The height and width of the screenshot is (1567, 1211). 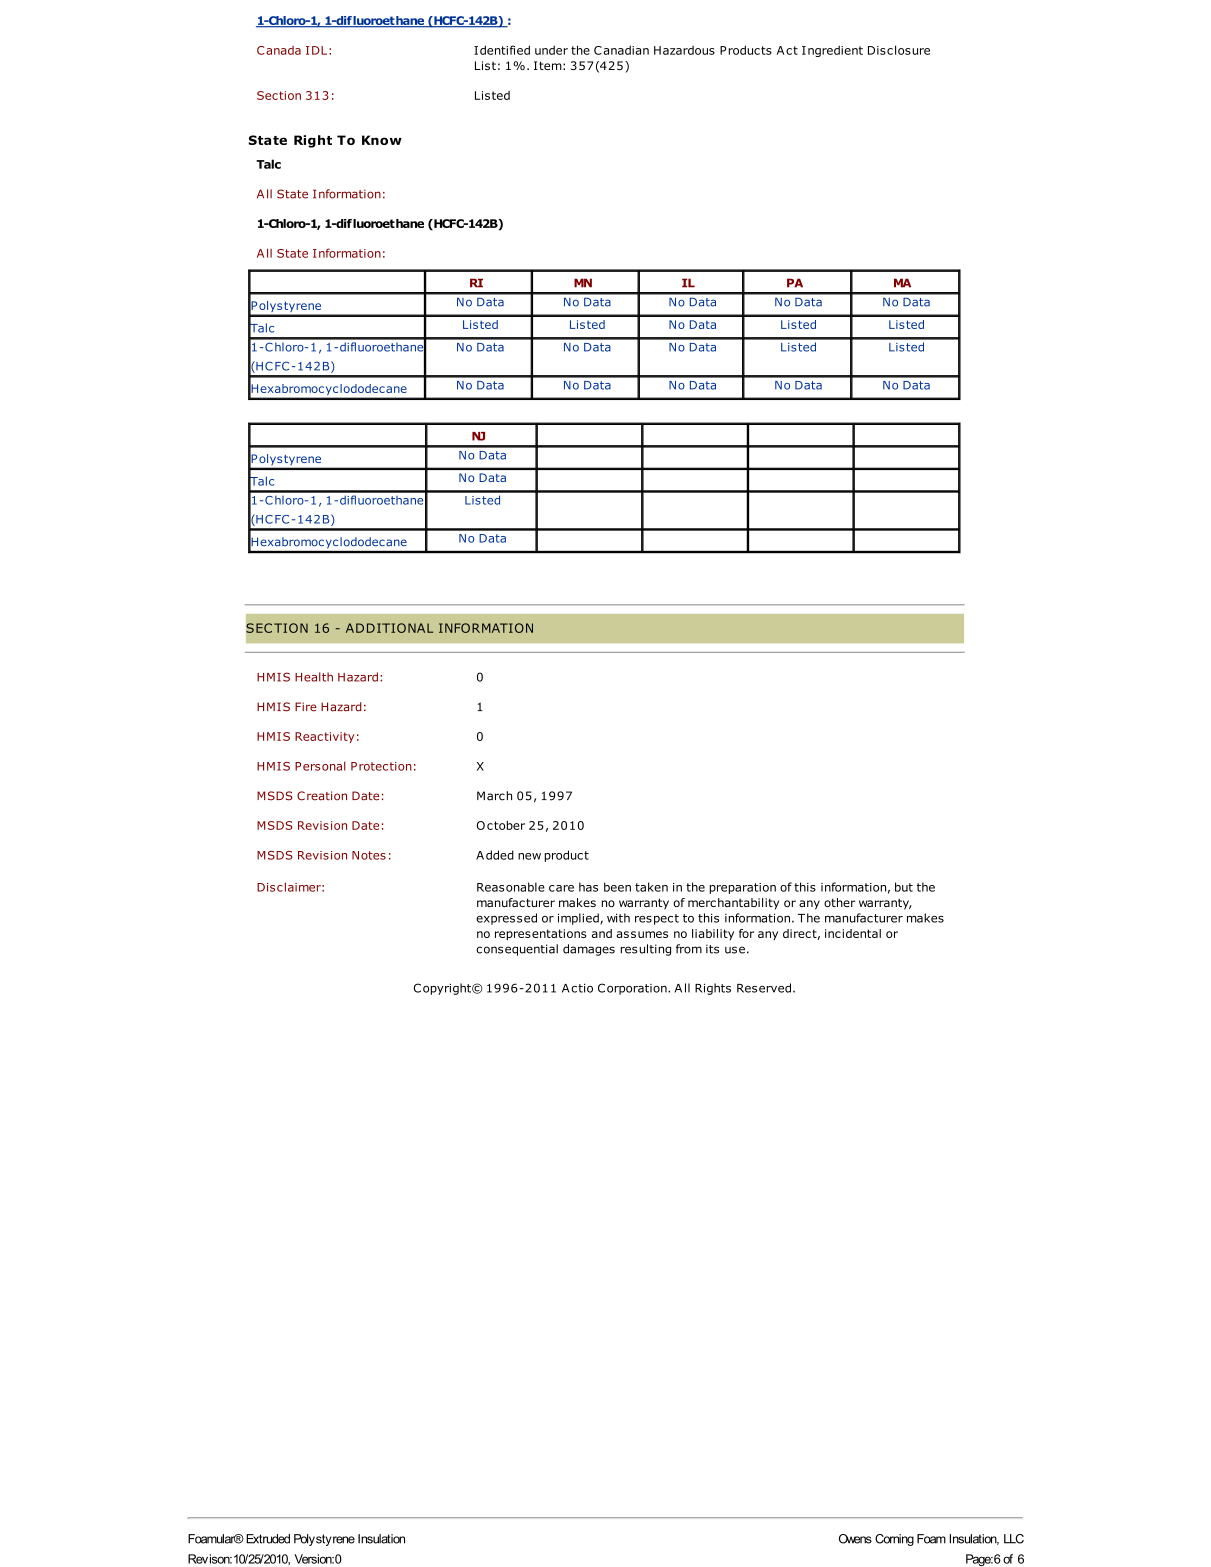 I want to click on Health, so click(x=314, y=677).
